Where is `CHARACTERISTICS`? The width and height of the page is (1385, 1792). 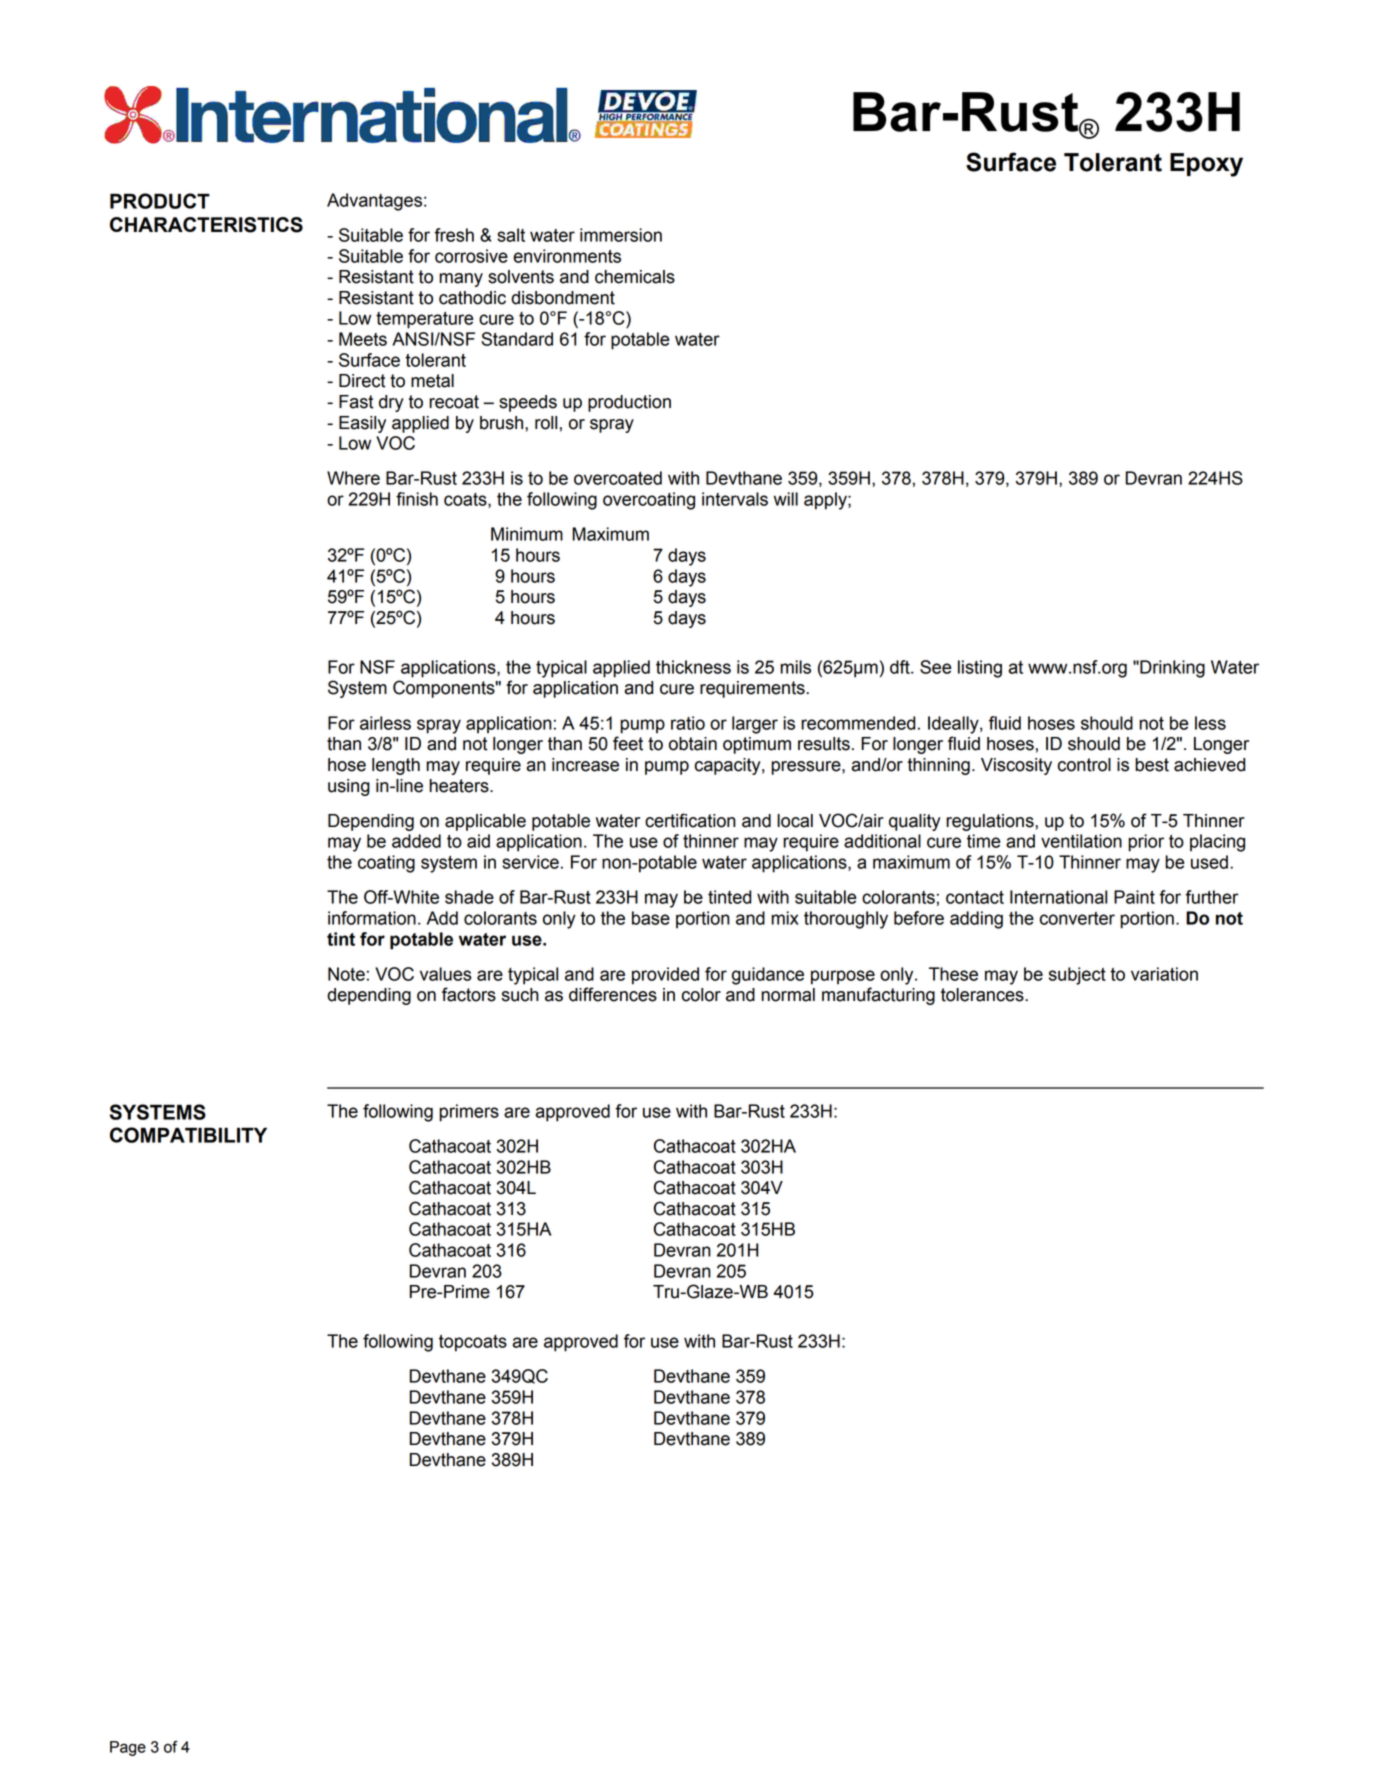
CHARACTERISTICS is located at coordinates (206, 225).
